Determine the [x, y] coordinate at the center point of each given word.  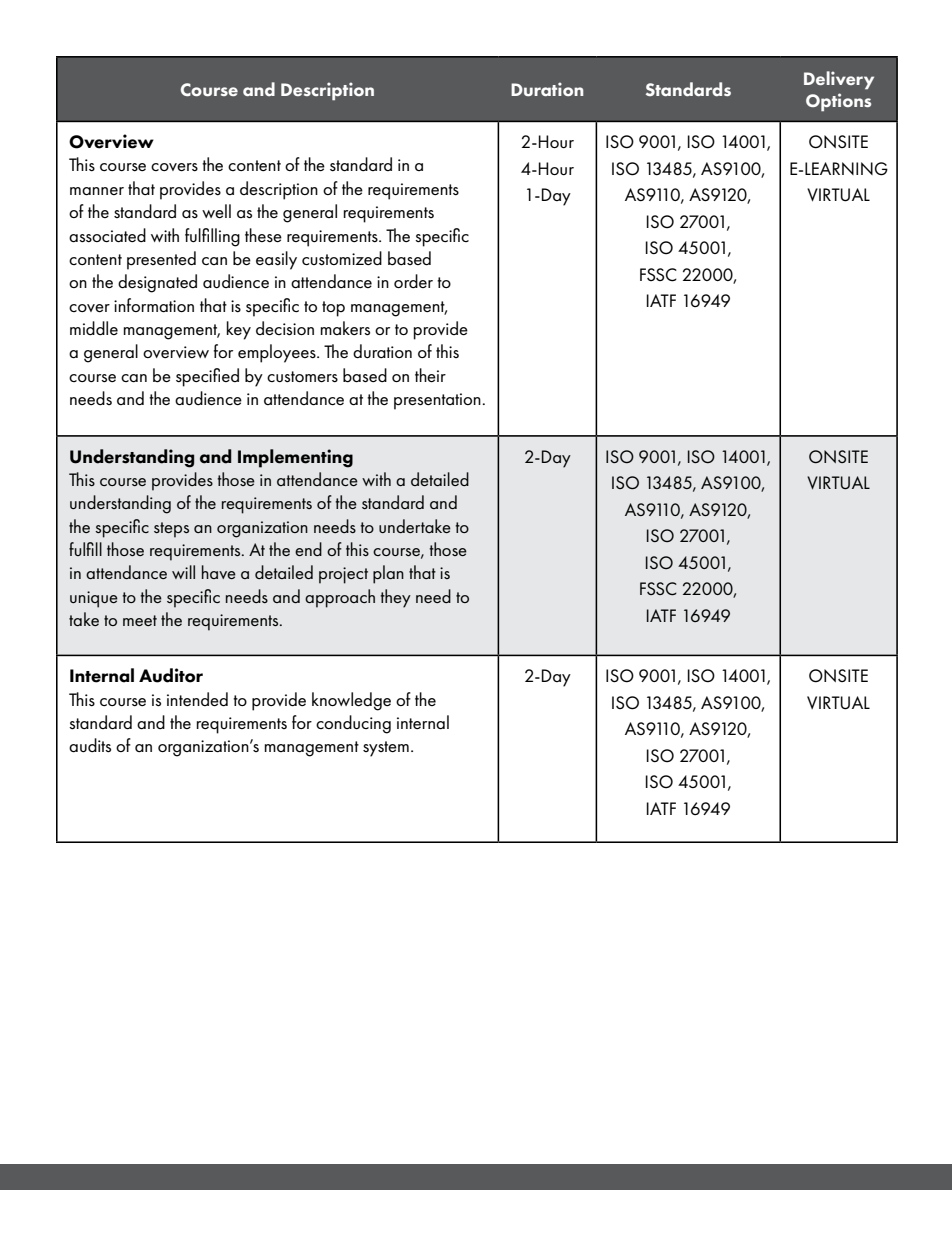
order [413, 281]
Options [838, 102]
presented [161, 260]
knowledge [351, 701]
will [183, 572]
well [216, 211]
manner [97, 191]
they [395, 598]
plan [388, 574]
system [386, 749]
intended [197, 699]
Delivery [839, 80]
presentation [437, 401]
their [430, 375]
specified [207, 377]
